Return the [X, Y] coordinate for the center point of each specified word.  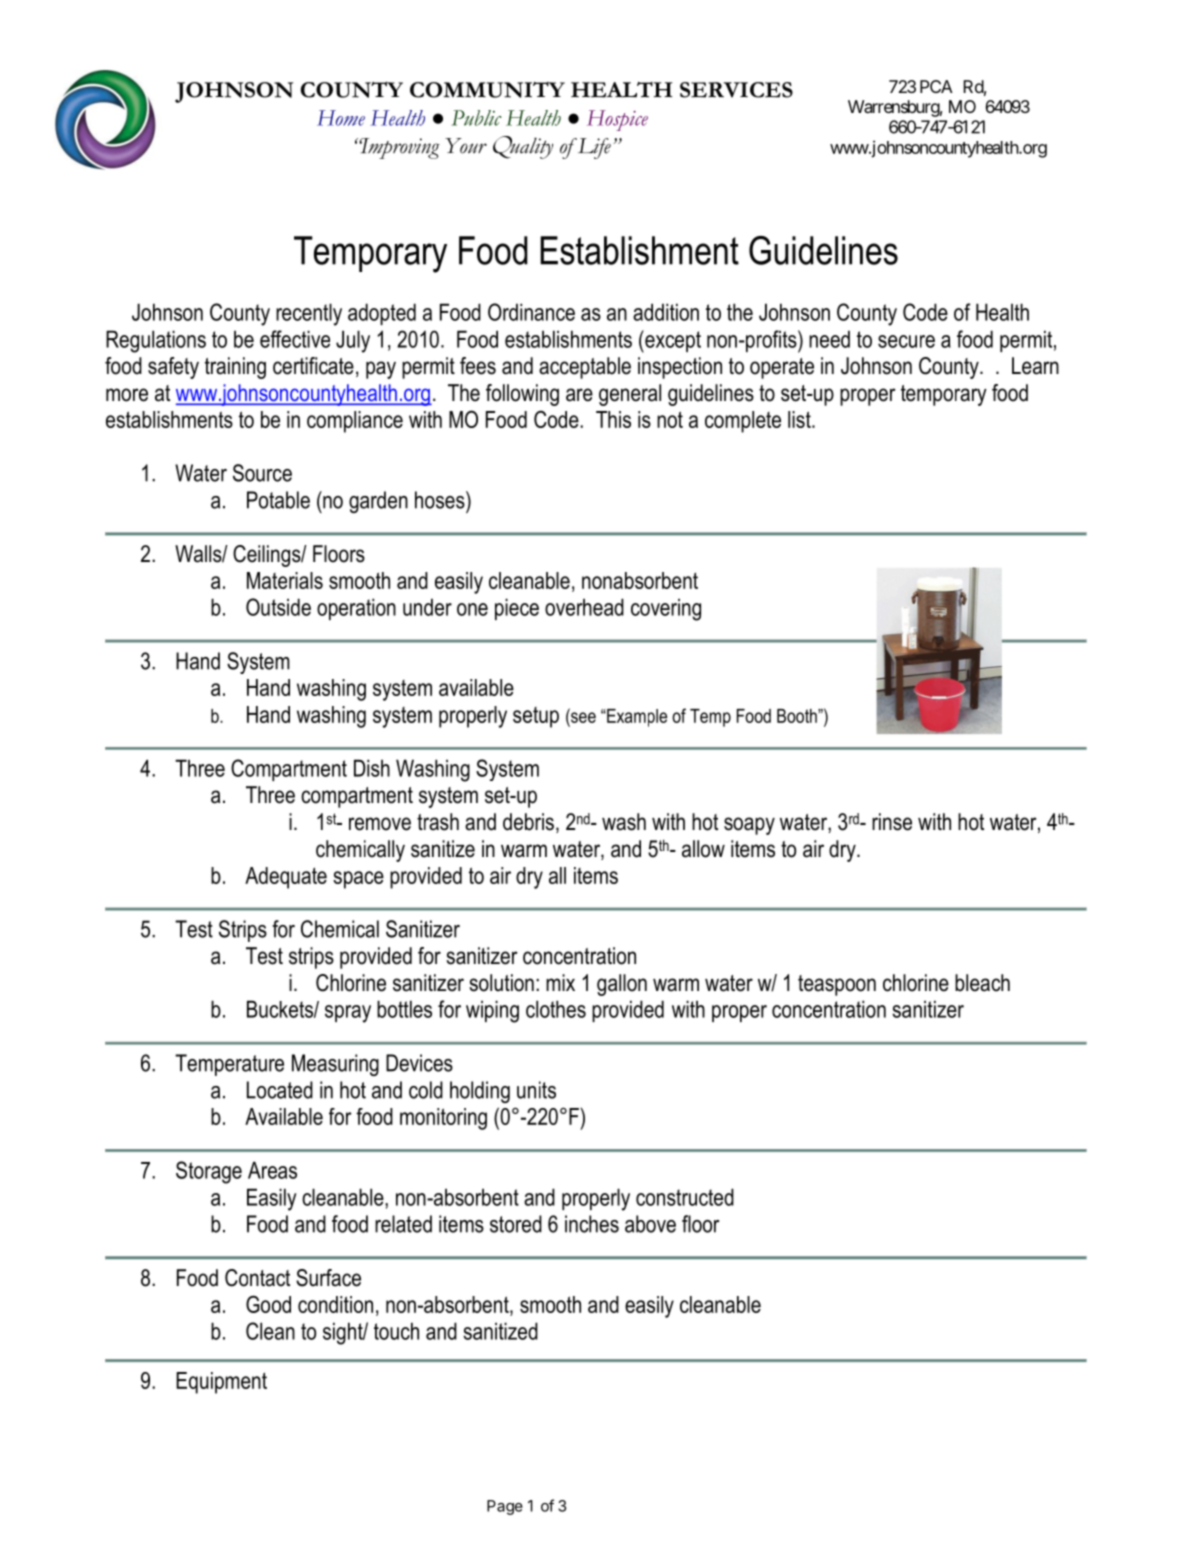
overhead [584, 607]
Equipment [221, 1383]
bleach [982, 983]
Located [280, 1090]
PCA [936, 86]
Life [593, 148]
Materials [285, 580]
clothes [556, 1009]
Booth [798, 716]
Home [341, 118]
